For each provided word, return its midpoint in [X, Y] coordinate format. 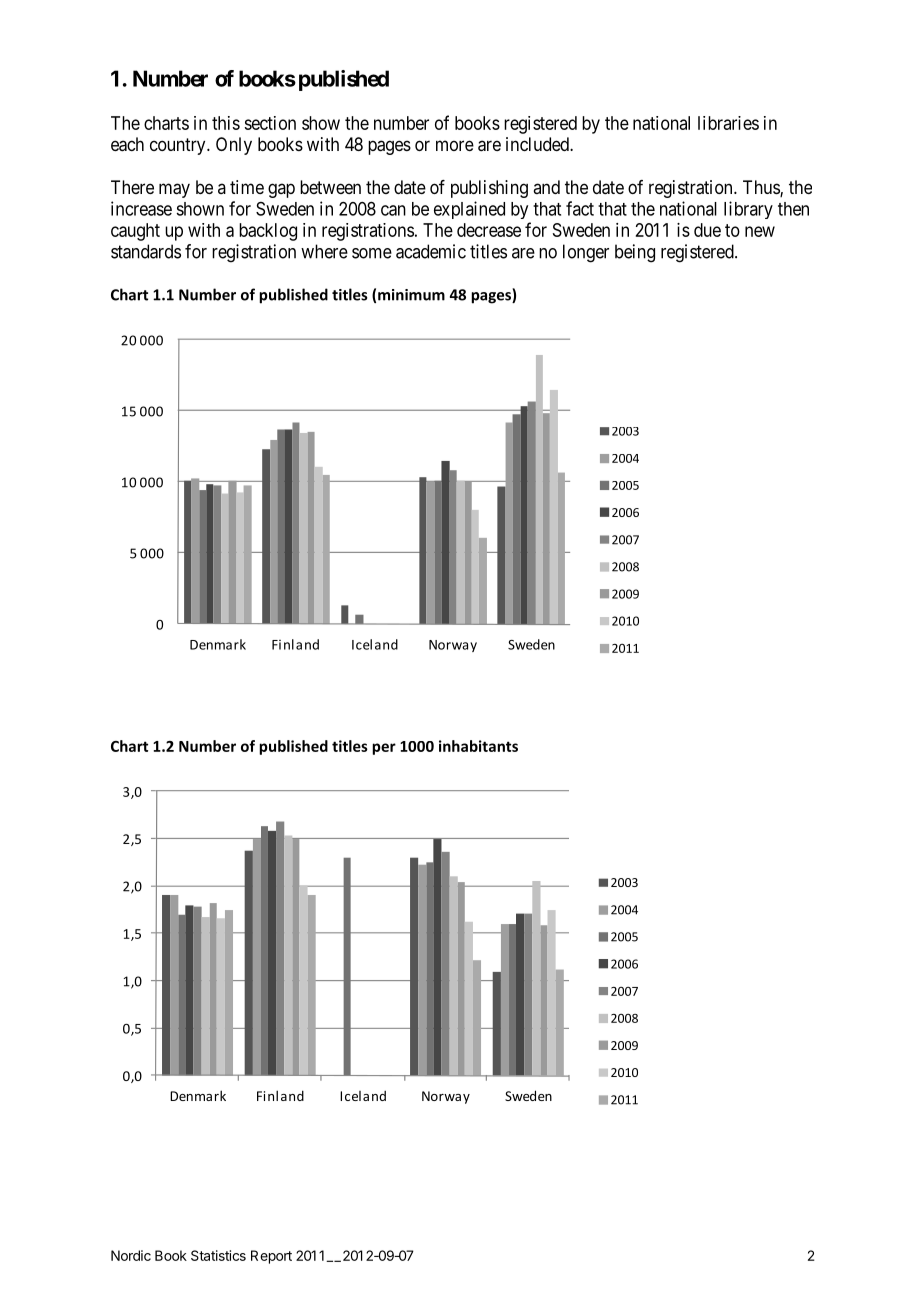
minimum [411, 295]
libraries [728, 123]
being [635, 253]
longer [586, 253]
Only [234, 146]
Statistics [218, 1255]
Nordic [131, 1255]
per [384, 749]
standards [146, 251]
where [324, 251]
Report [271, 1257]
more [455, 145]
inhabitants [478, 746]
